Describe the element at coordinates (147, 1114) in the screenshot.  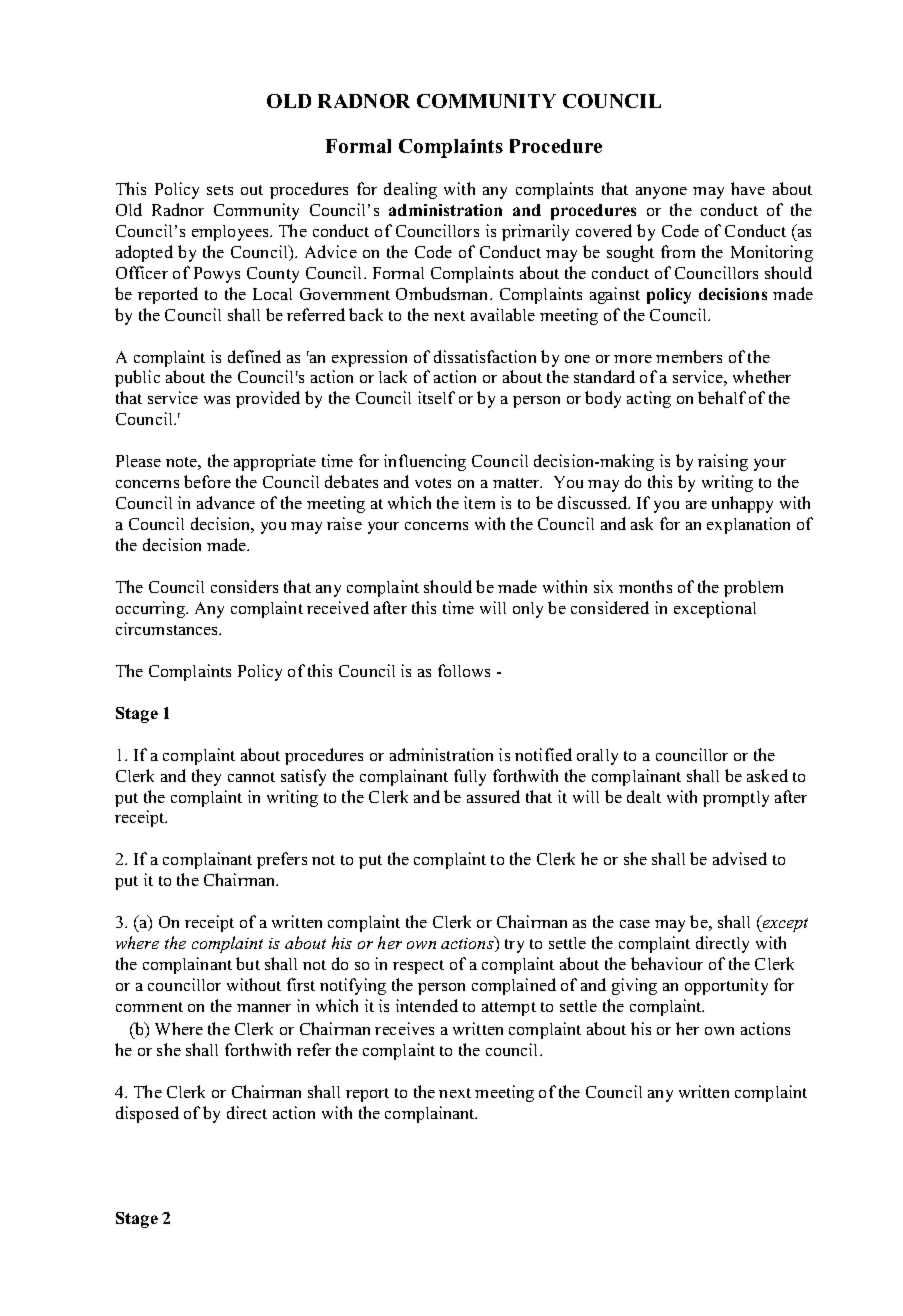
I see `disposed` at that location.
